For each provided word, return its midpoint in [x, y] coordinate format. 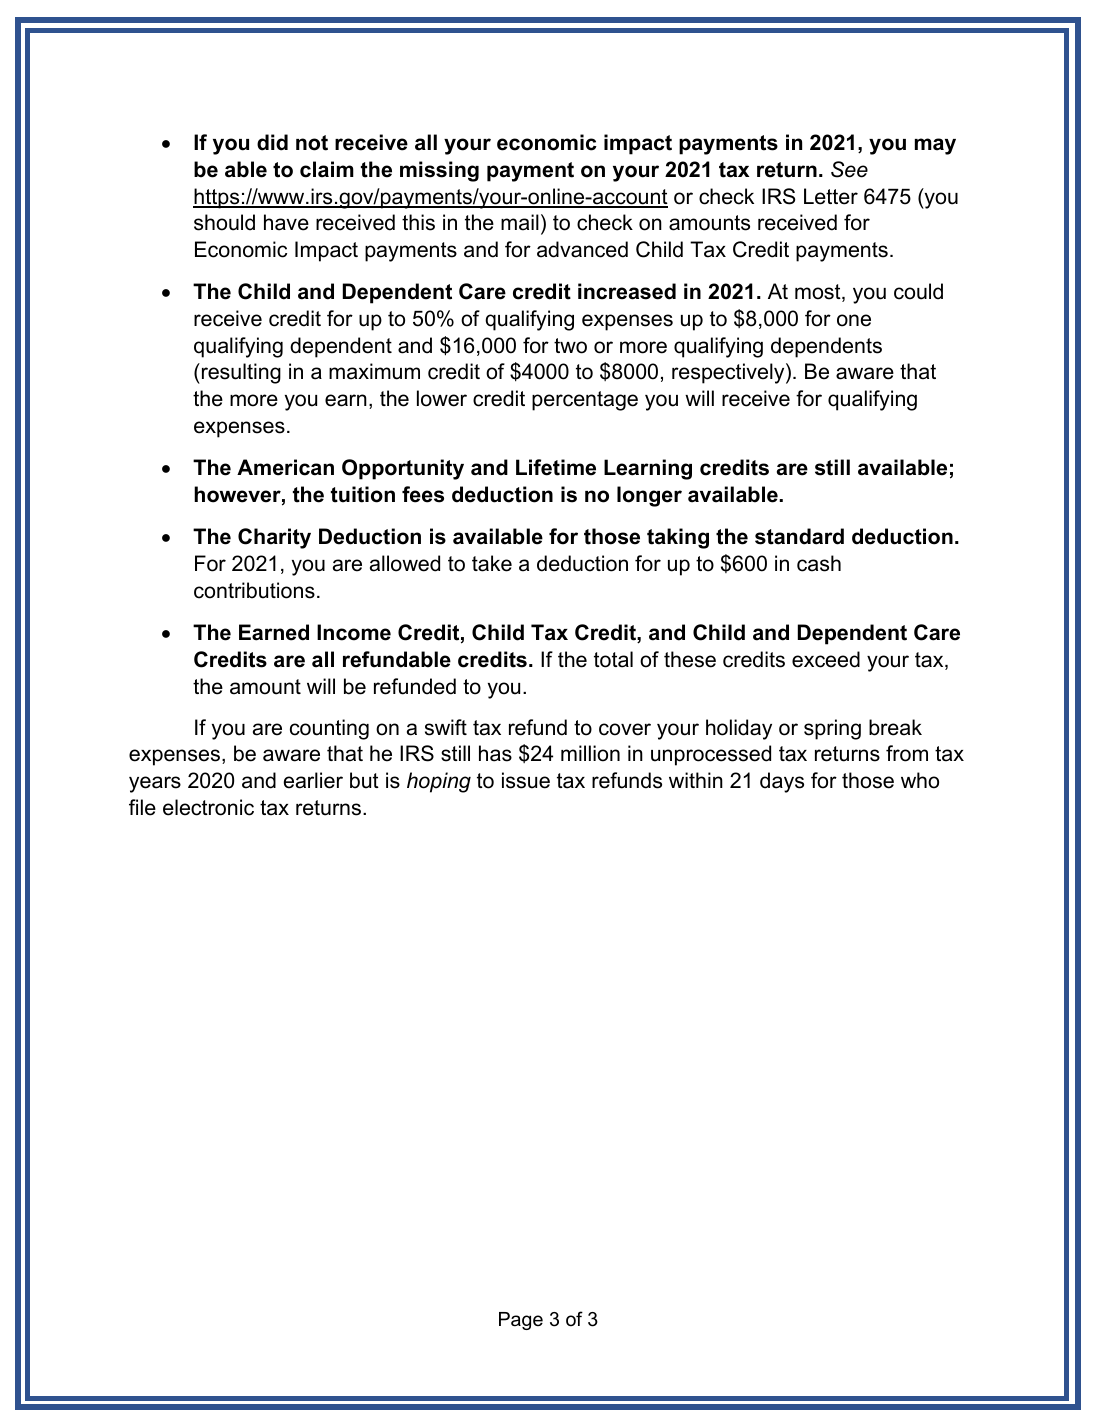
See [849, 169]
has [495, 753]
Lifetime [556, 467]
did [272, 142]
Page [521, 1321]
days [782, 782]
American [285, 467]
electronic [208, 807]
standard [799, 536]
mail [520, 222]
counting [329, 729]
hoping [439, 782]
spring [832, 729]
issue [526, 780]
